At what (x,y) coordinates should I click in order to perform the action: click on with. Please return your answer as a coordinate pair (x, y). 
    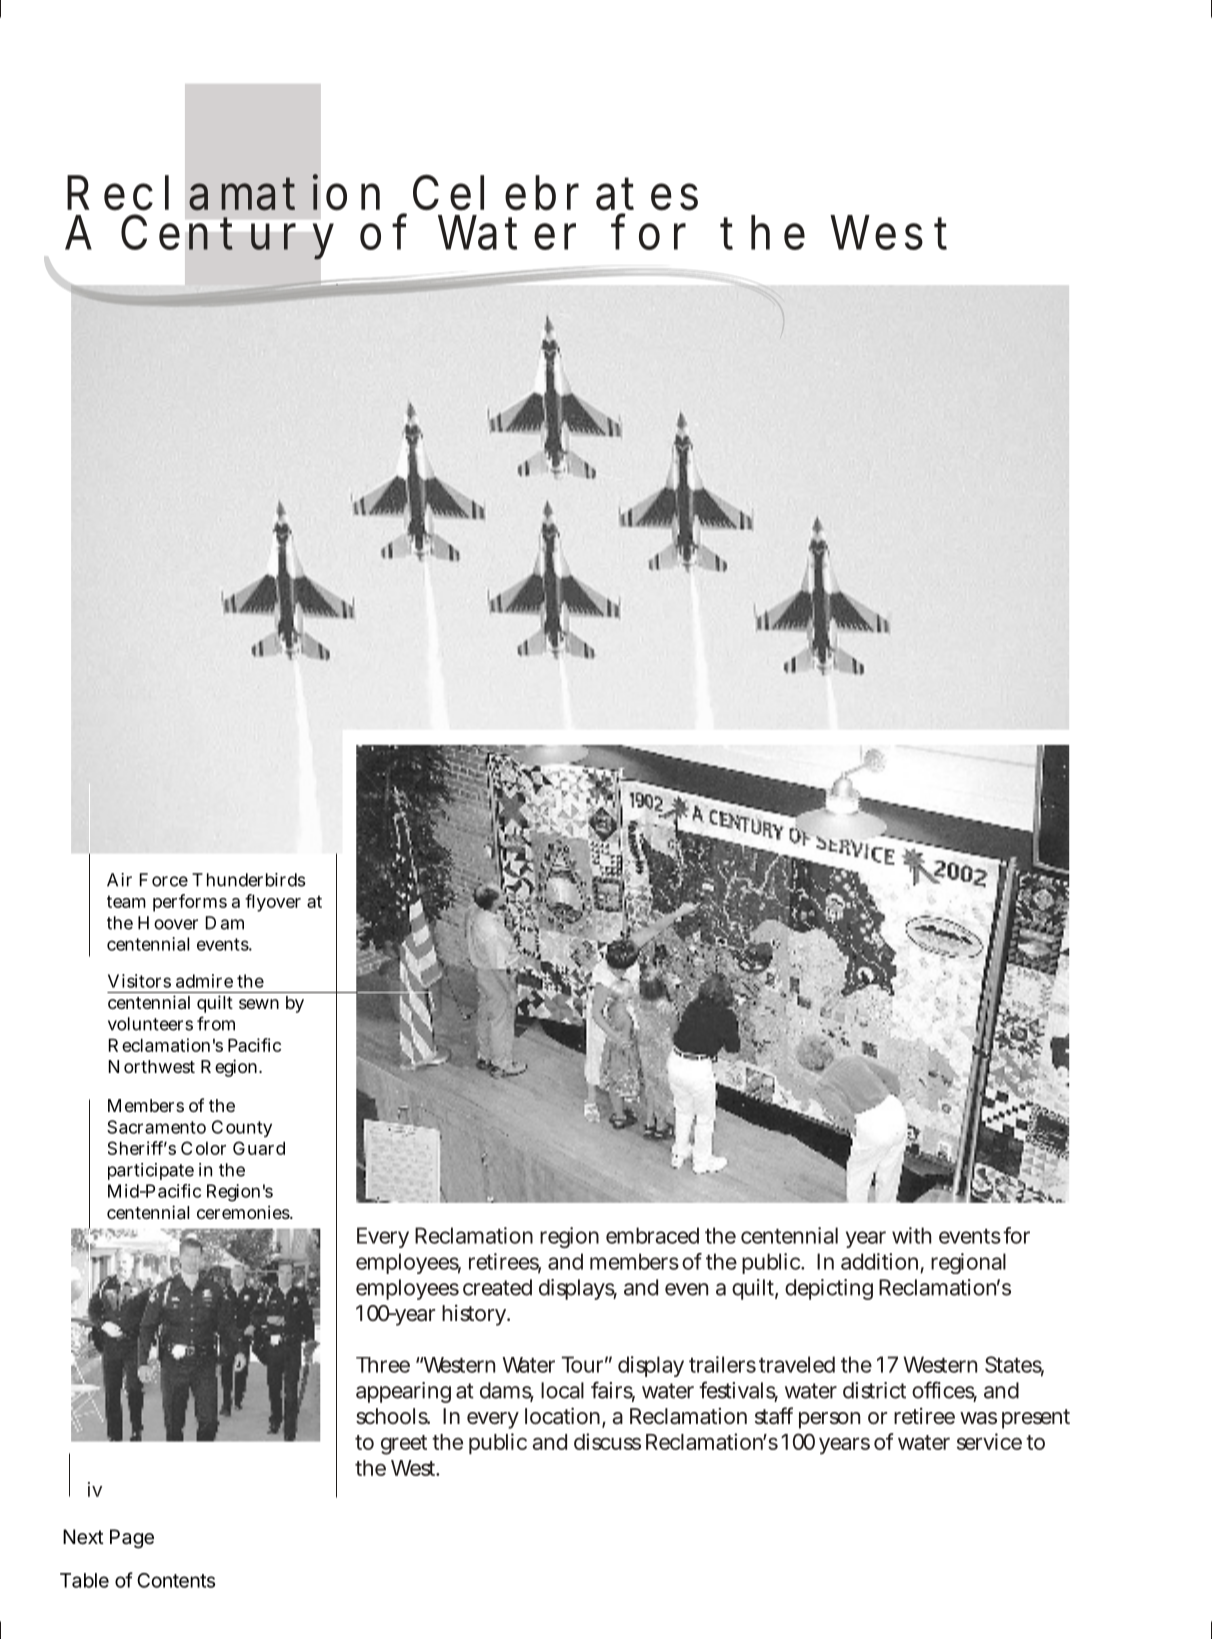
    Looking at the image, I should click on (911, 1235).
